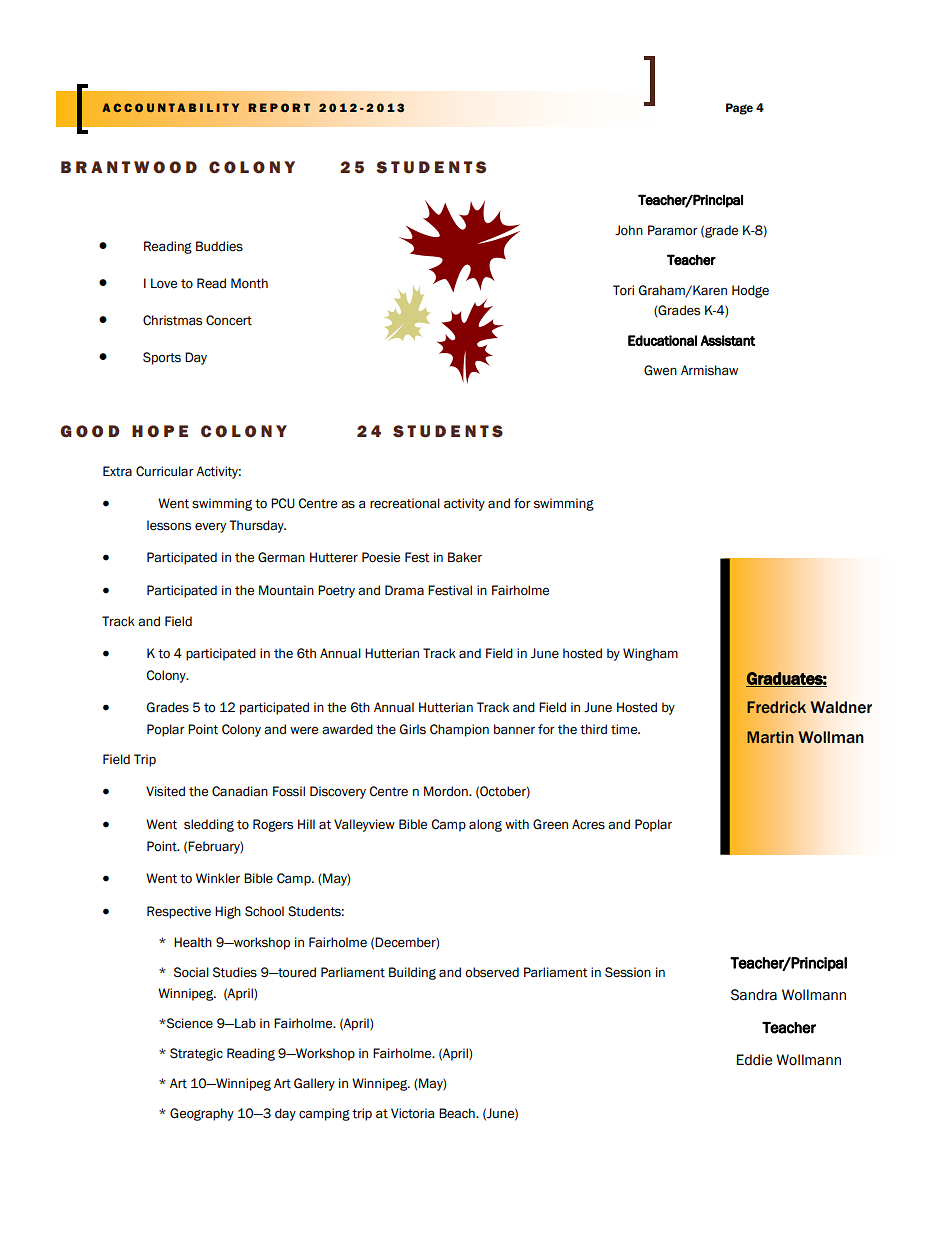  I want to click on Beach, so click(458, 1113).
